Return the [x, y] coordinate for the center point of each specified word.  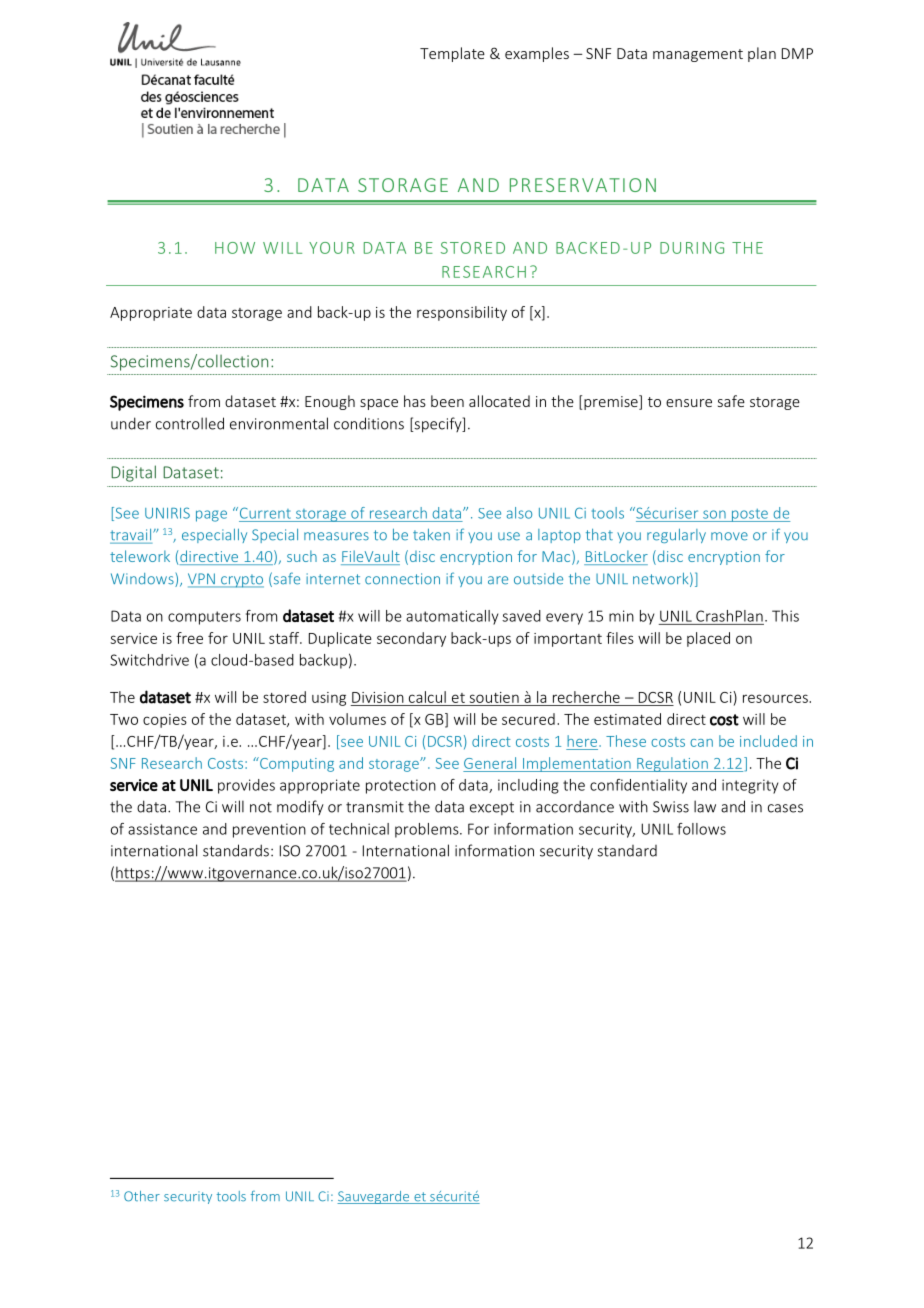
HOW [235, 248]
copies [165, 721]
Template [452, 54]
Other [142, 1196]
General [490, 763]
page [211, 516]
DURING [692, 248]
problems [428, 830]
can [701, 743]
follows [701, 829]
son [714, 514]
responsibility [462, 313]
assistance [162, 829]
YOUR [332, 248]
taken [431, 535]
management [698, 55]
